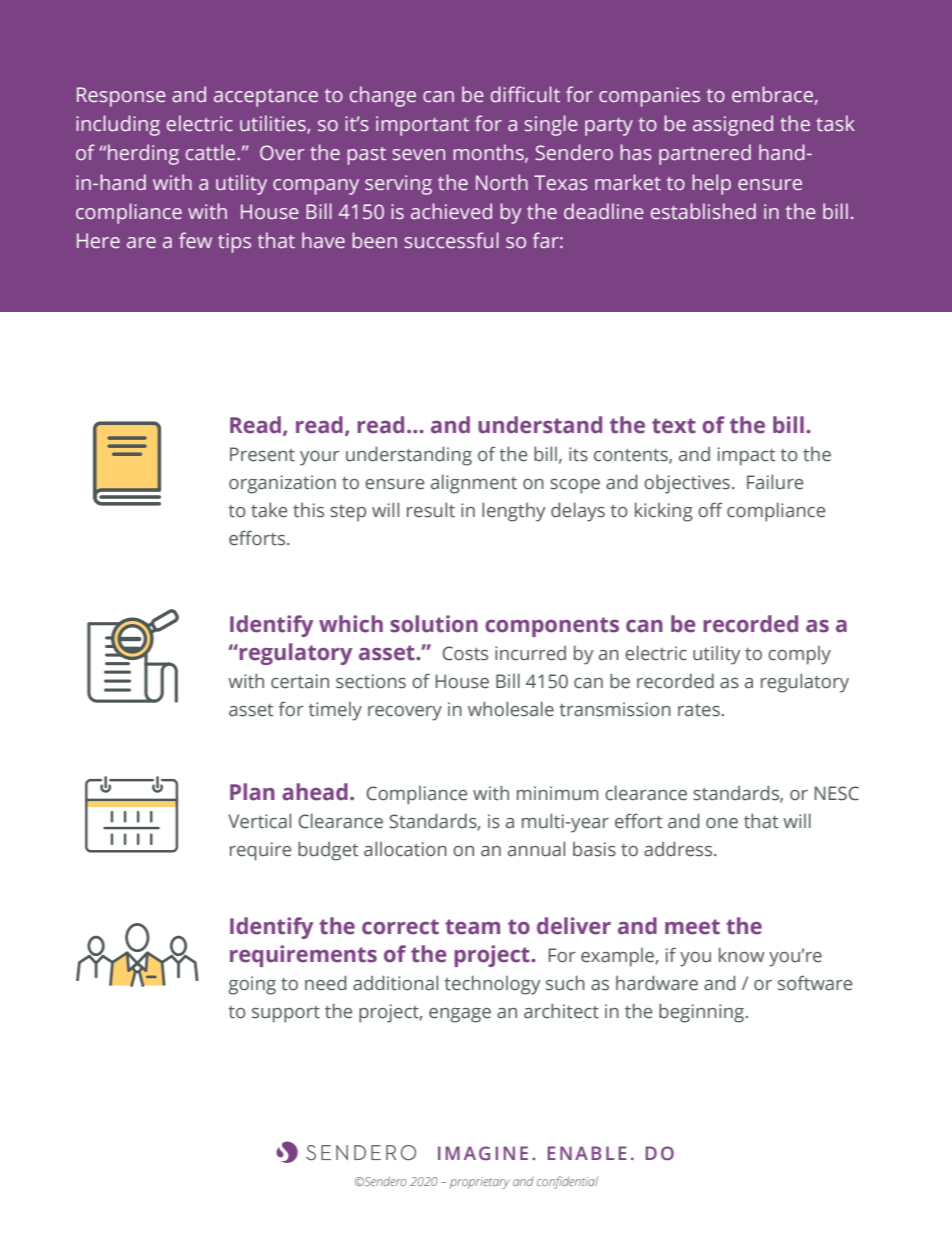 The image size is (952, 1233). I want to click on support, so click(286, 1014).
